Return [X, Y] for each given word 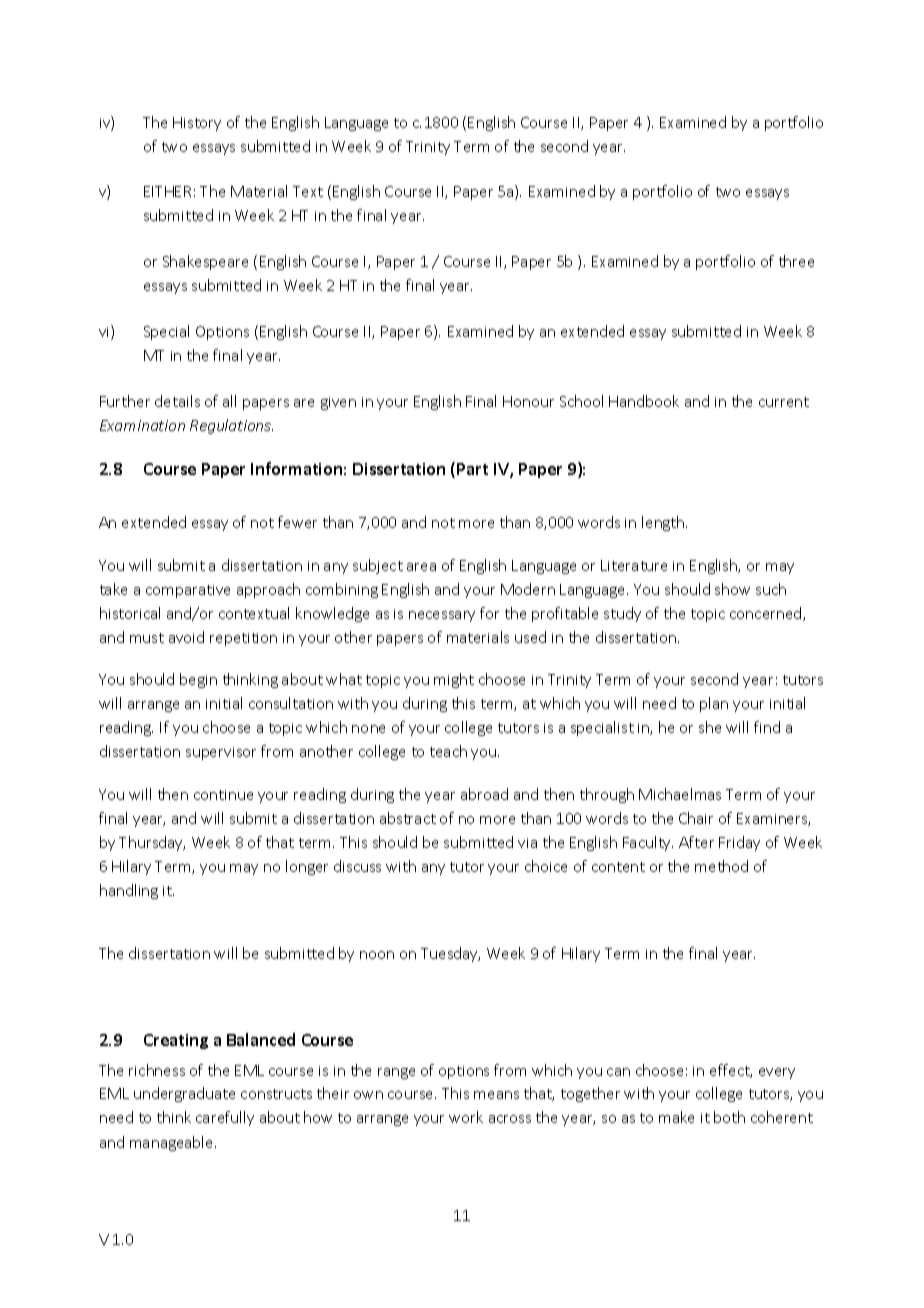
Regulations [231, 426]
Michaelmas [680, 794]
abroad [484, 794]
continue [223, 795]
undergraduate [184, 1094]
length [664, 523]
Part [472, 469]
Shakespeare [205, 262]
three [796, 261]
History [197, 124]
